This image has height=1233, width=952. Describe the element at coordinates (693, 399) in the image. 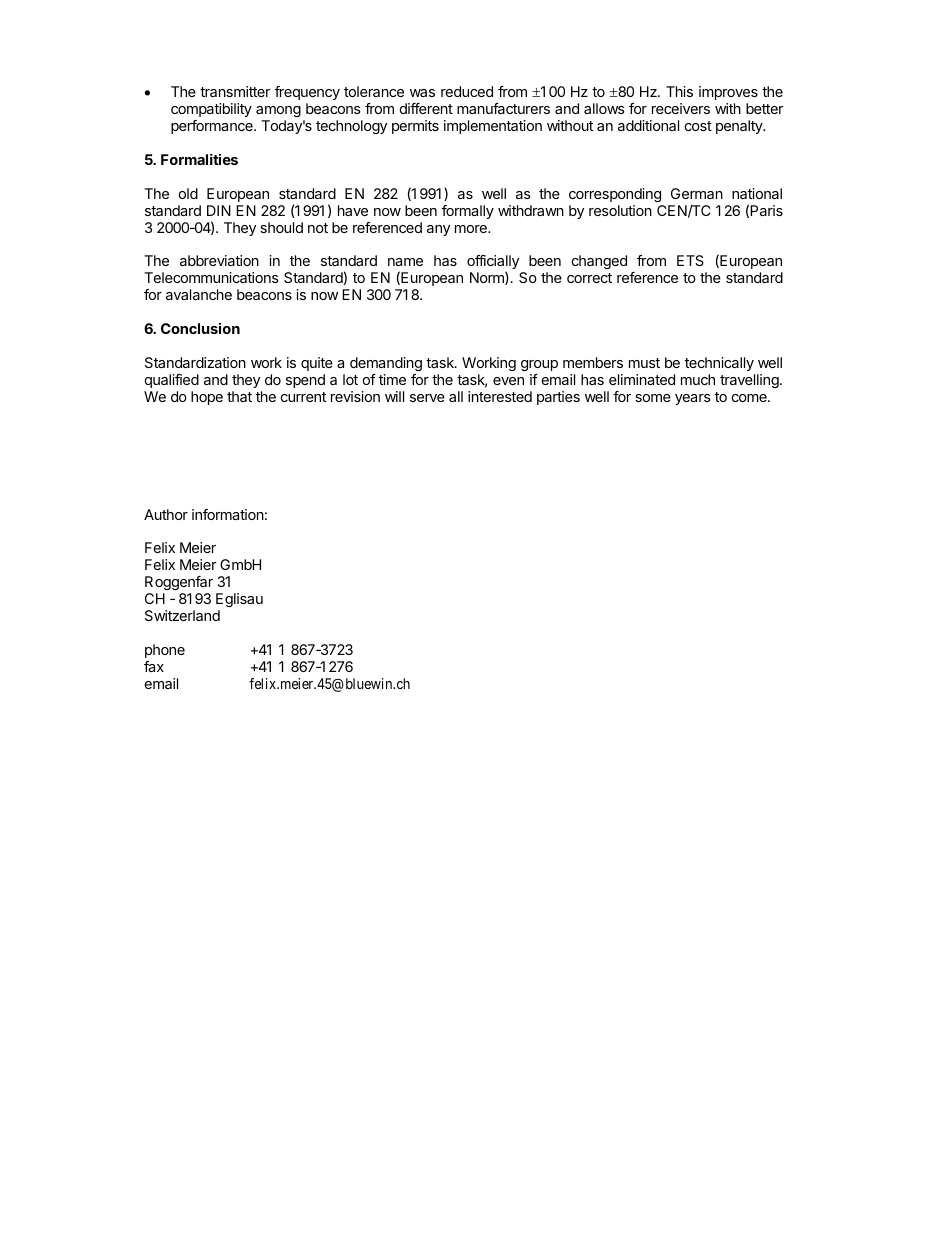

I see `years` at that location.
